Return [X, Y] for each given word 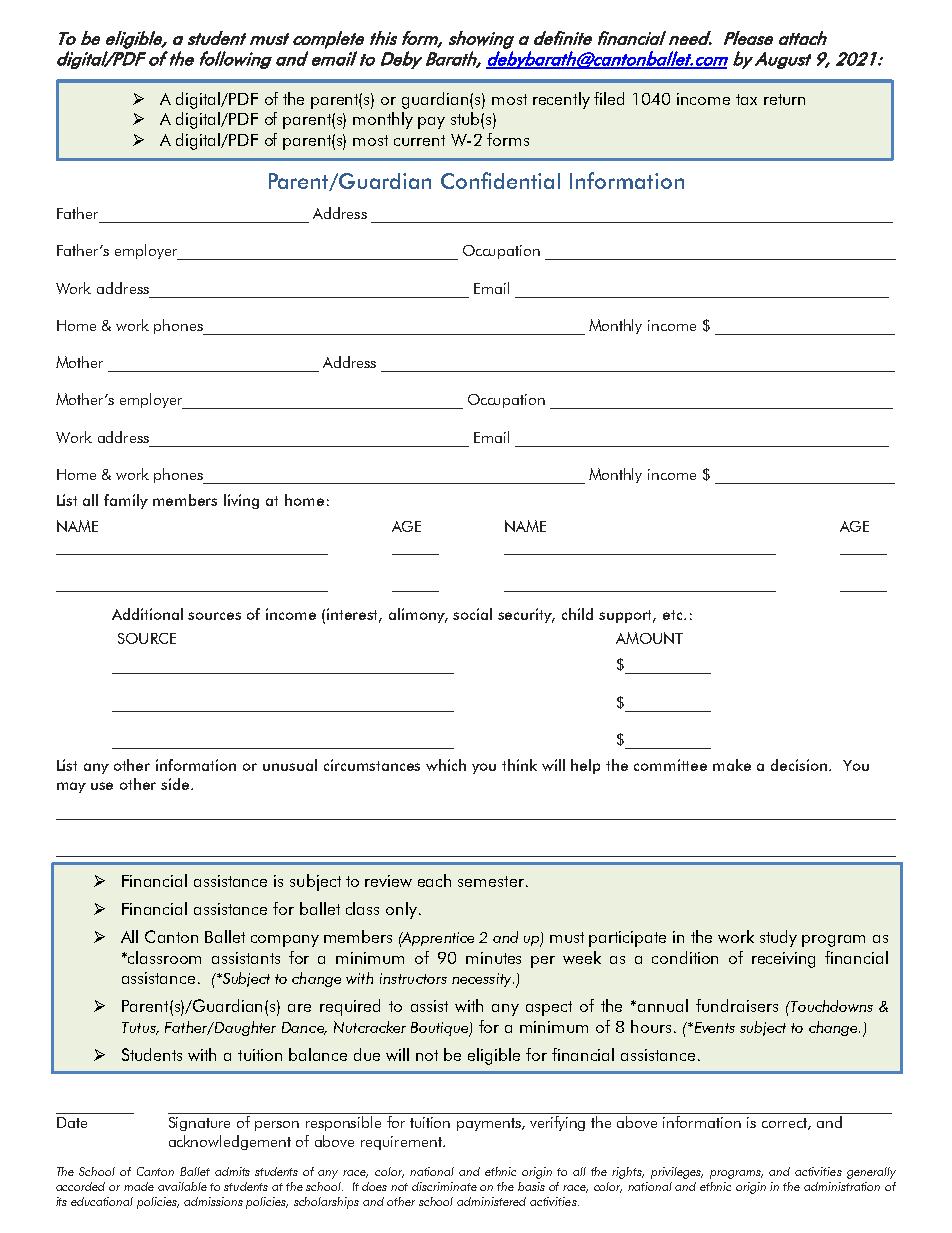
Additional [147, 614]
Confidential [500, 180]
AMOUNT [649, 638]
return [784, 99]
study [778, 938]
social [472, 614]
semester [491, 881]
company [285, 941]
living [241, 501]
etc [674, 615]
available [182, 1186]
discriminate [444, 1186]
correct [785, 1124]
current [419, 140]
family [126, 501]
